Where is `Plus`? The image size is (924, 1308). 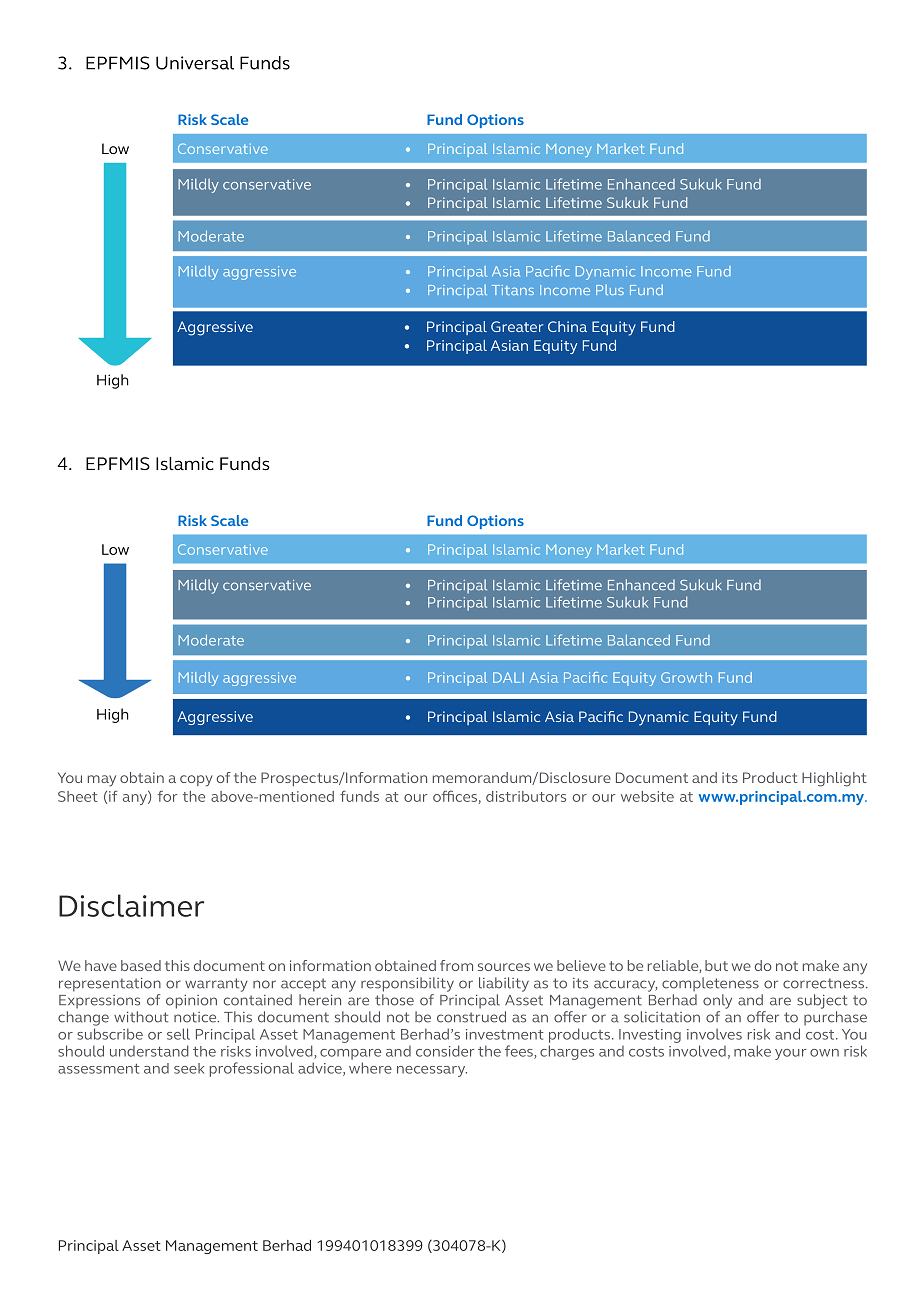 Plus is located at coordinates (610, 290).
